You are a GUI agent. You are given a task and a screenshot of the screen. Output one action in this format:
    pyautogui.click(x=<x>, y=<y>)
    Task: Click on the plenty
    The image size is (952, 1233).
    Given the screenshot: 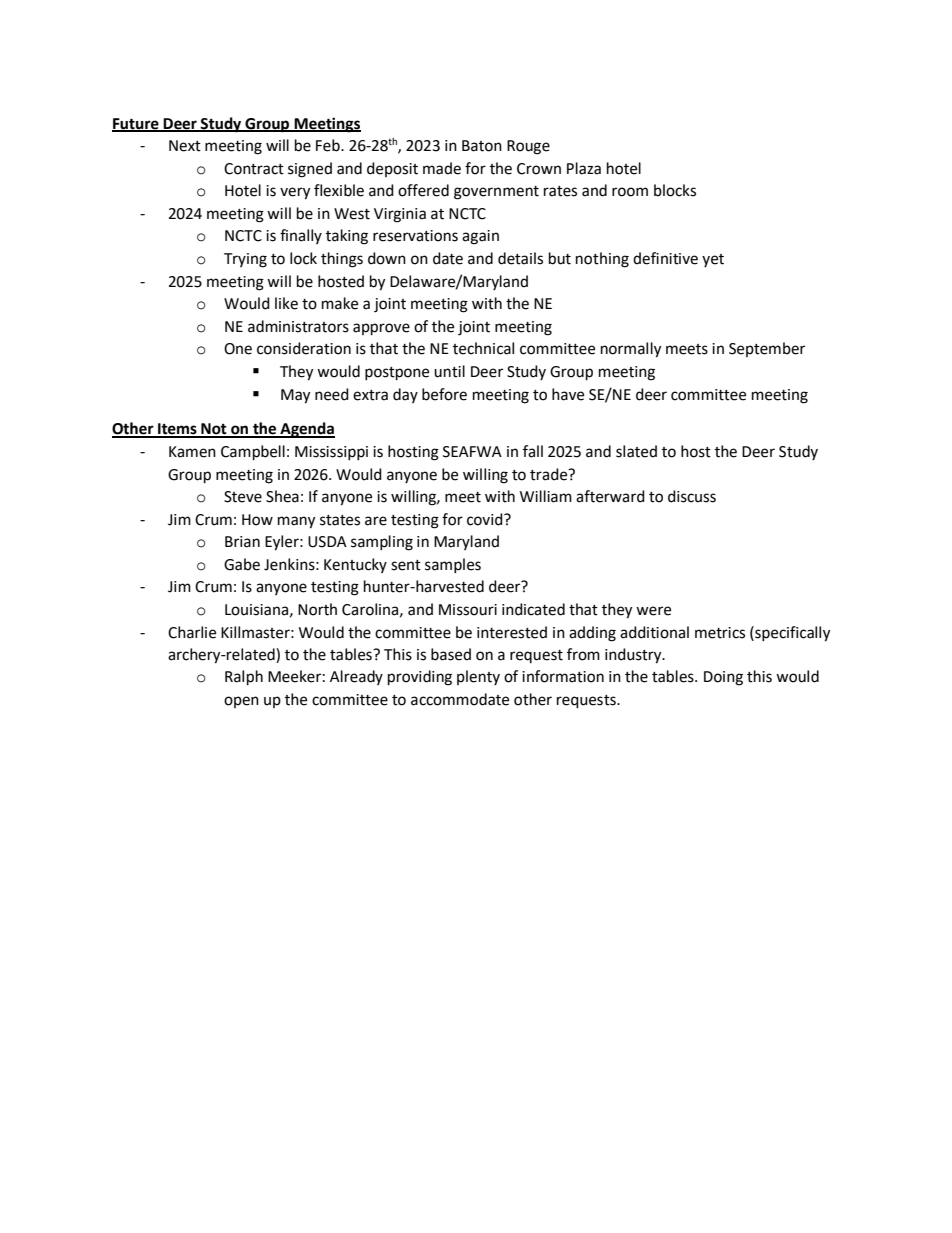 What is the action you would take?
    pyautogui.click(x=478, y=677)
